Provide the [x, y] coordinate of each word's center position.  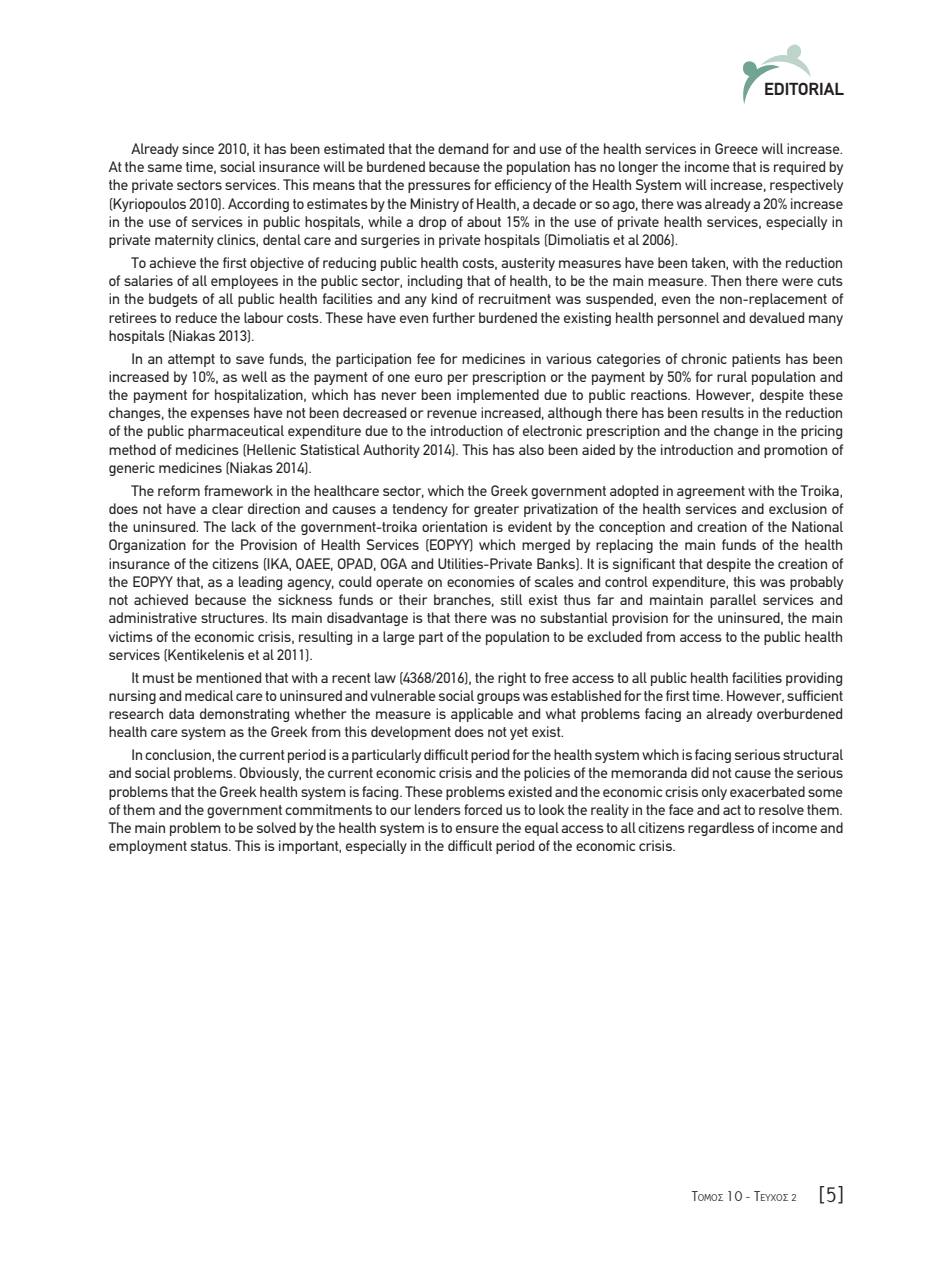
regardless [721, 829]
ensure [477, 829]
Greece [736, 148]
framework [238, 490]
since [198, 148]
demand [463, 148]
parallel [733, 601]
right [512, 679]
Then [726, 280]
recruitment [515, 298]
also [531, 449]
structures [234, 618]
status [210, 846]
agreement [711, 492]
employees [244, 282]
